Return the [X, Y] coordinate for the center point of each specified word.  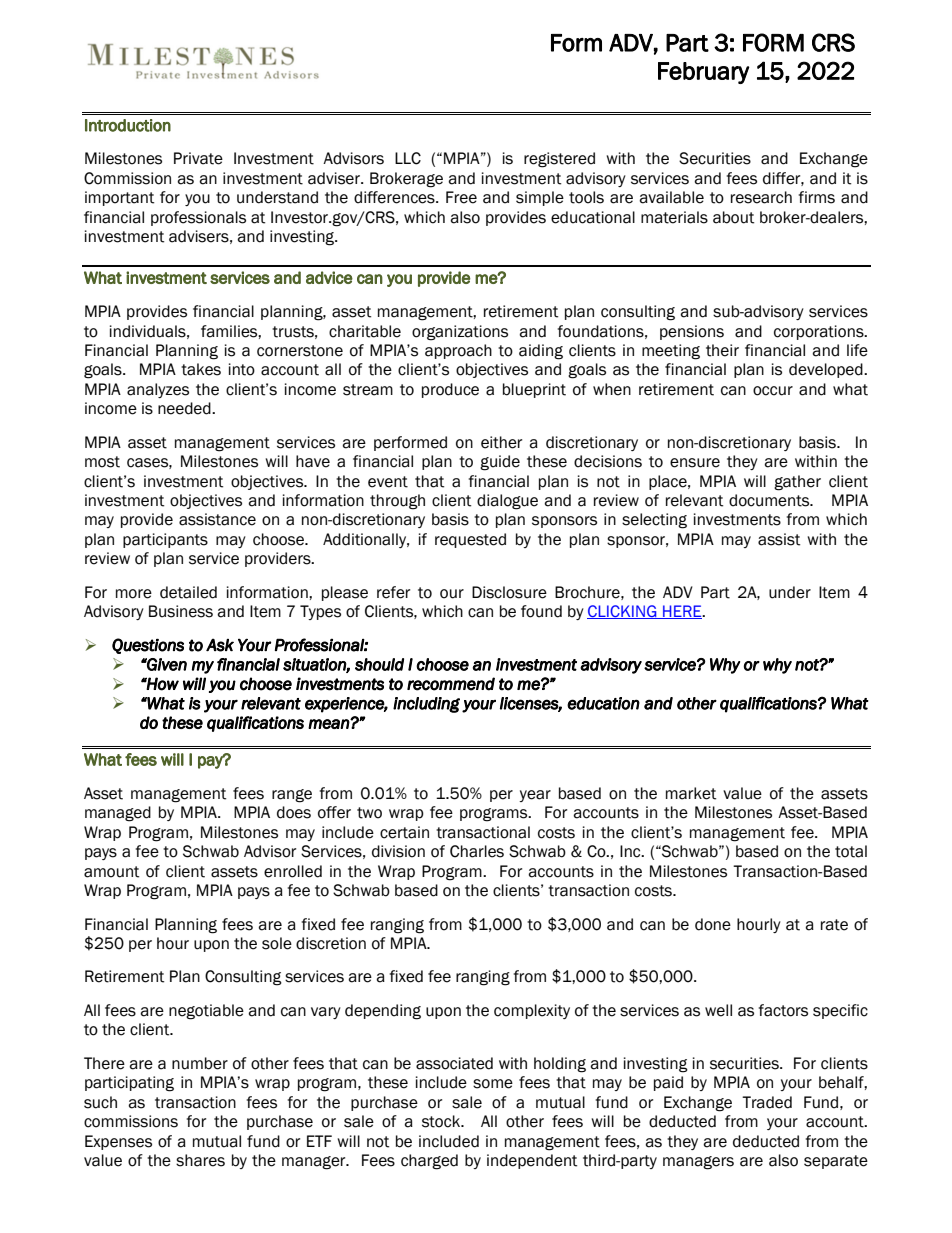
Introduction [128, 125]
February [704, 73]
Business [181, 611]
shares [200, 1160]
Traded [767, 1102]
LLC [408, 158]
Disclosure [509, 592]
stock [442, 1121]
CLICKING [623, 612]
